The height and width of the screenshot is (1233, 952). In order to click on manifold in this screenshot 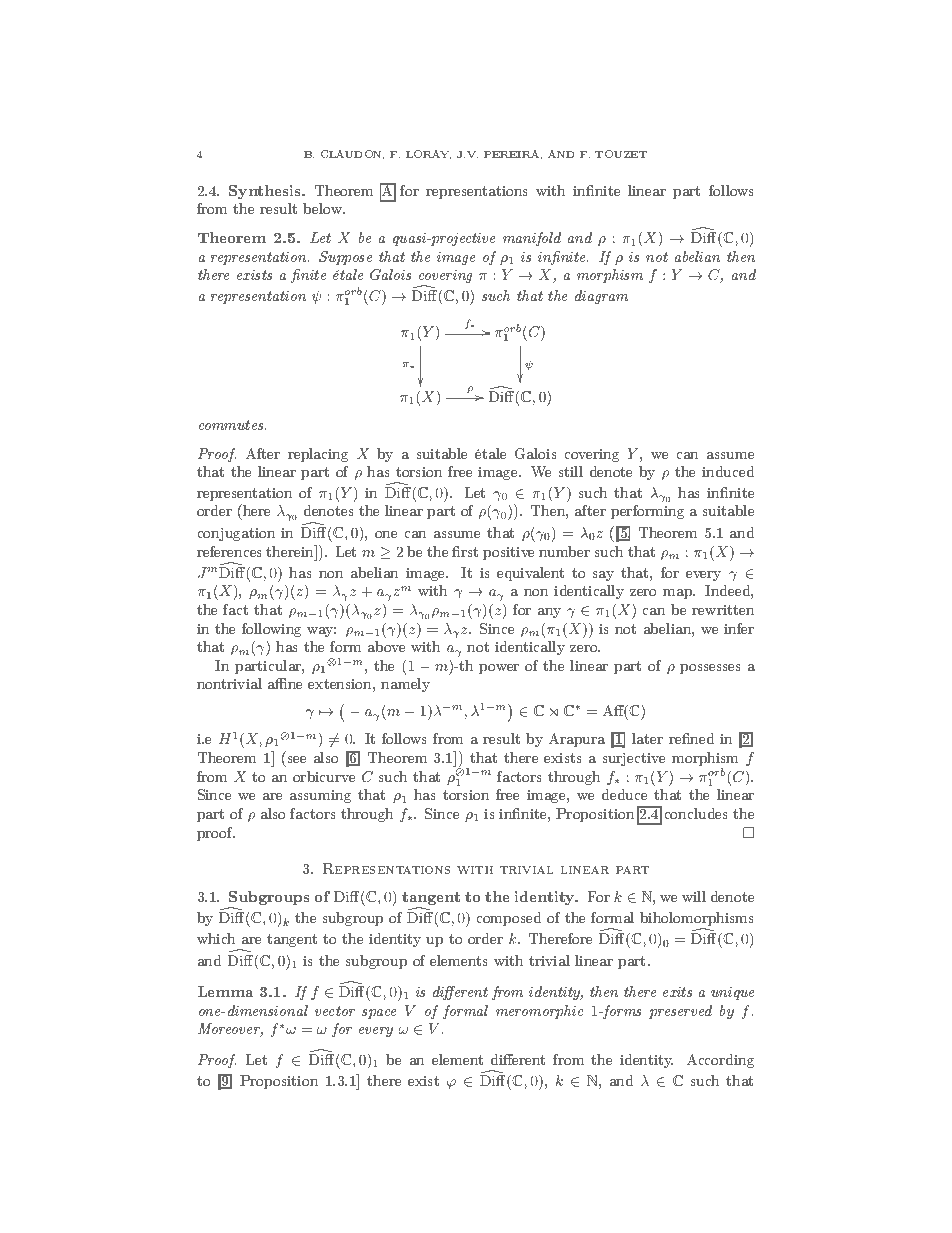, I will do `click(532, 239)`.
